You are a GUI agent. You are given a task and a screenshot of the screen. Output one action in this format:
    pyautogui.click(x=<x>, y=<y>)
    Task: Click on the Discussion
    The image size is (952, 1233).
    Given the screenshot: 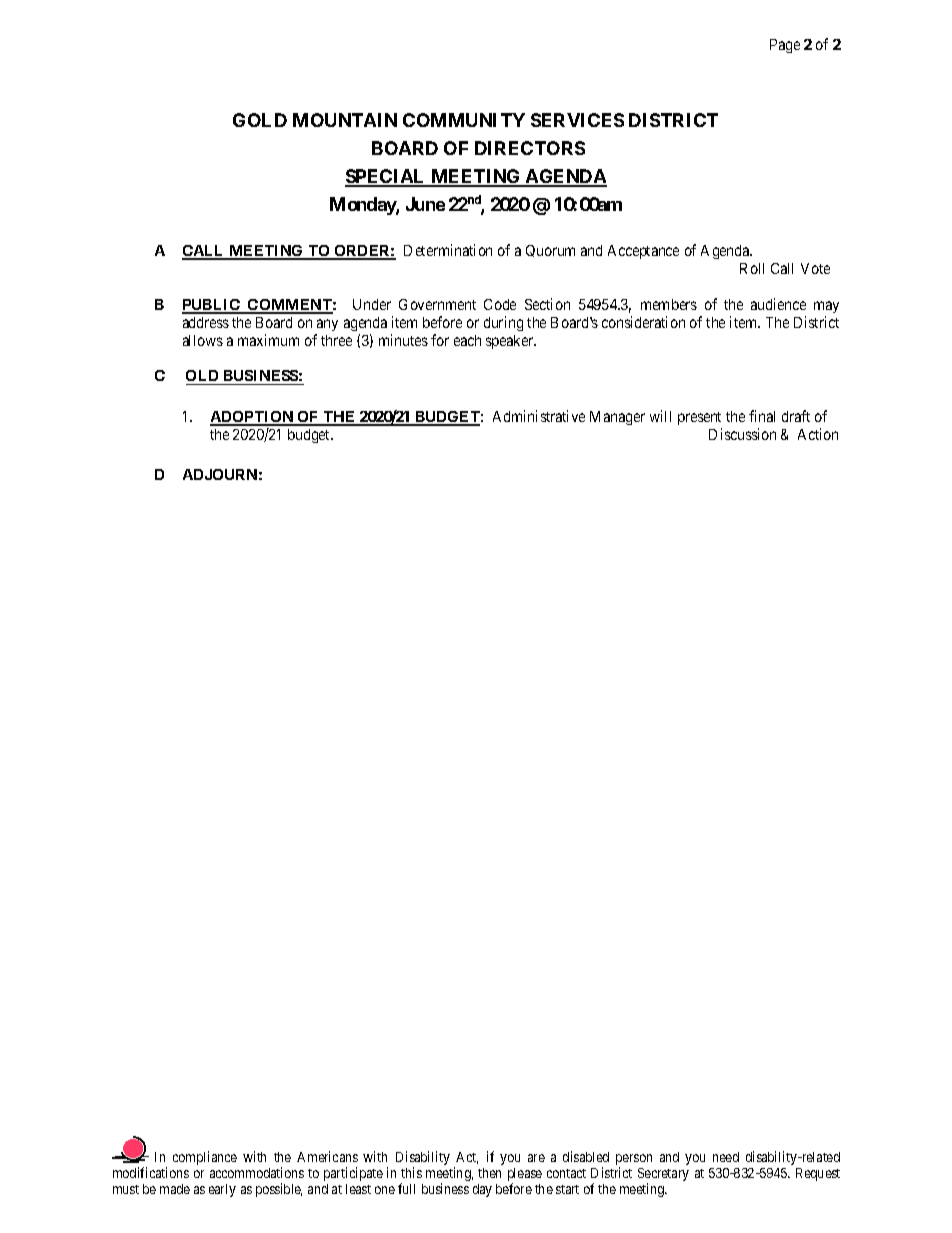 What is the action you would take?
    pyautogui.click(x=742, y=434)
